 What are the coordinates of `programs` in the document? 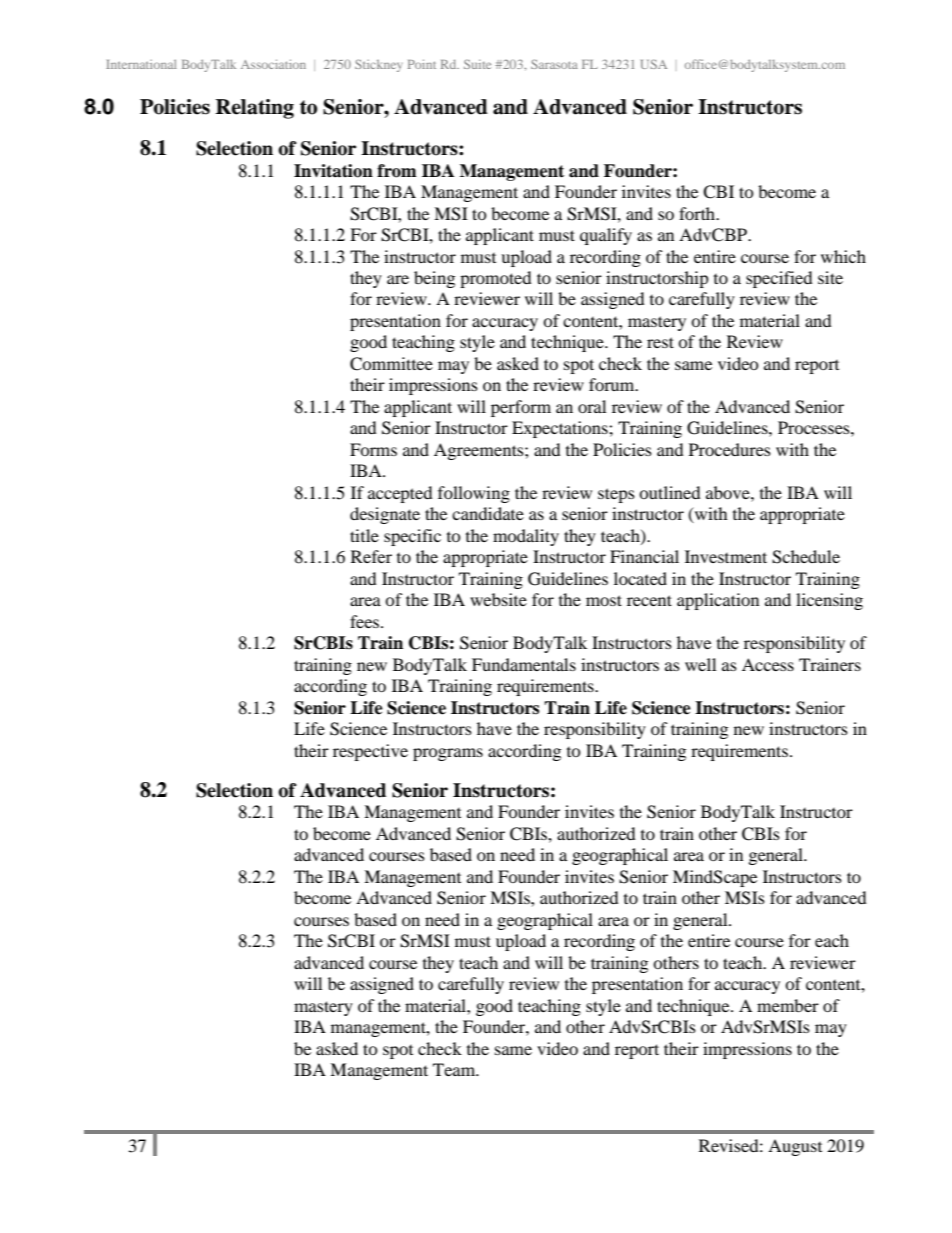 It's located at (448, 754).
